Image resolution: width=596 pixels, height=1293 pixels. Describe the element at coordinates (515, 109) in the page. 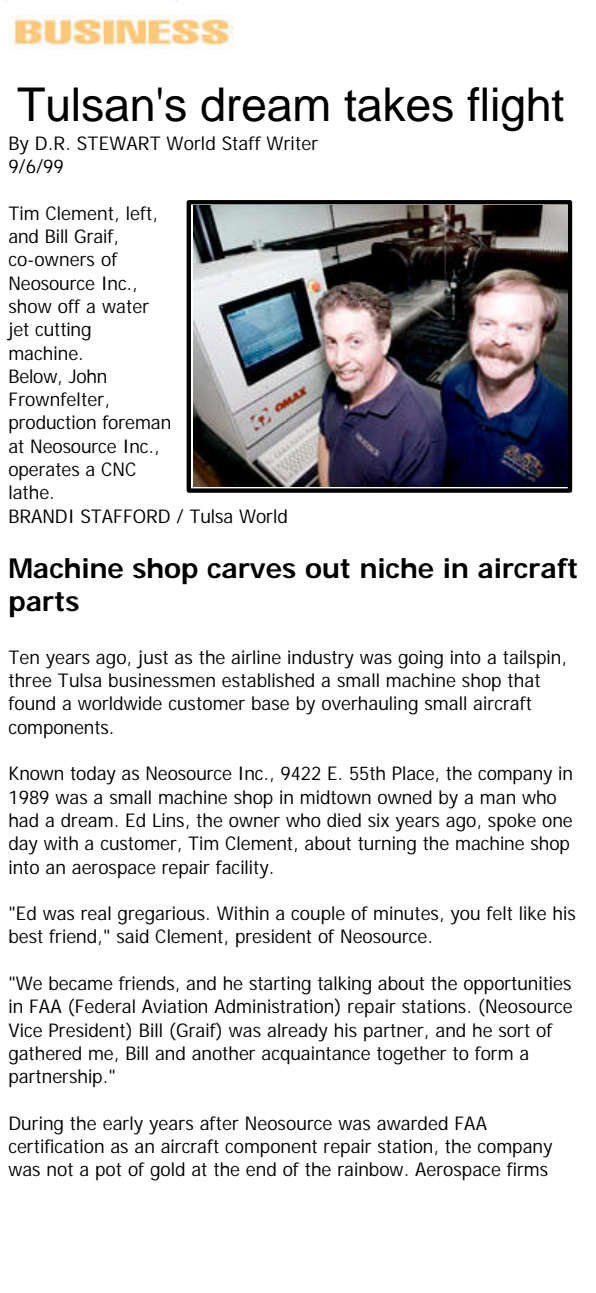

I see `flight` at that location.
